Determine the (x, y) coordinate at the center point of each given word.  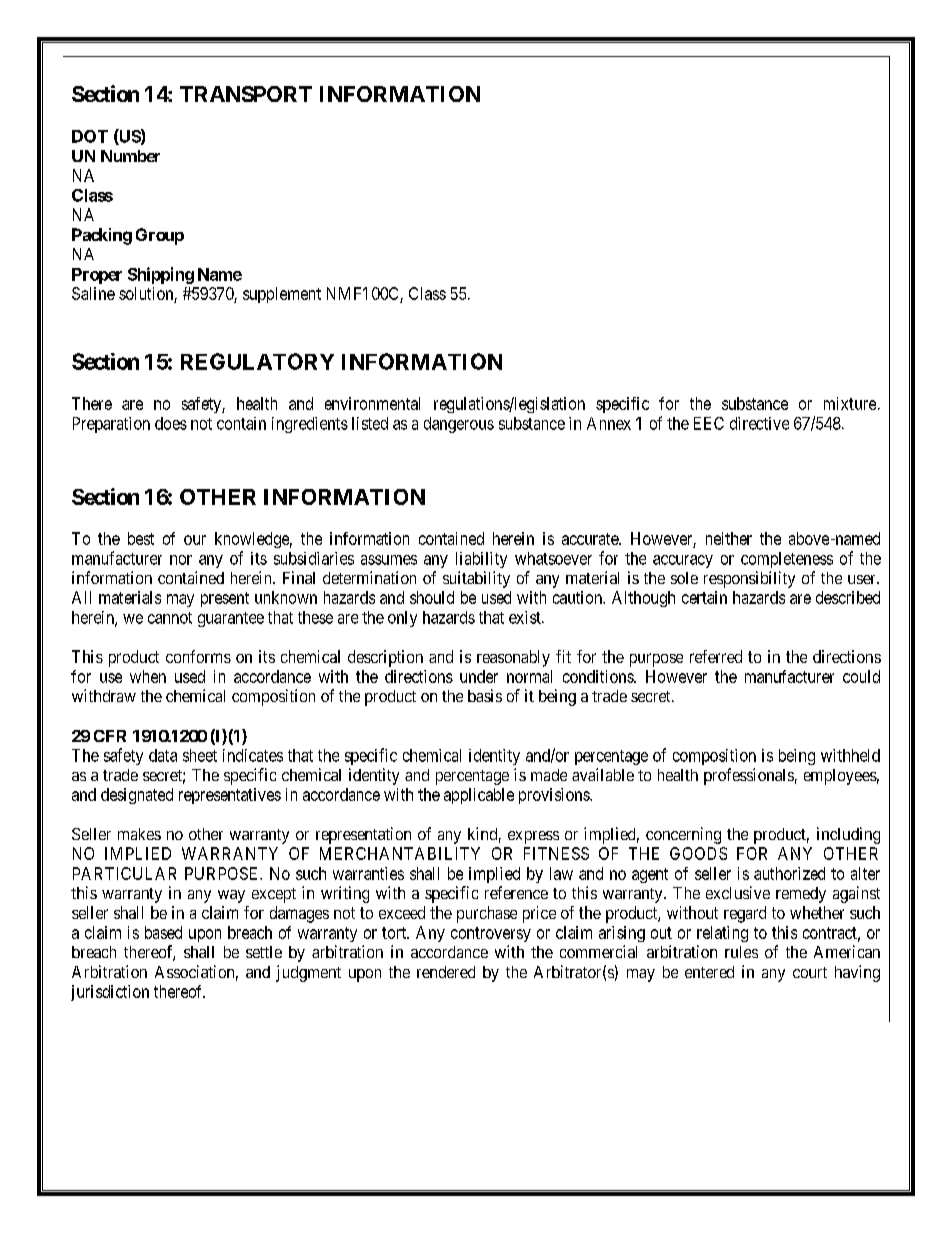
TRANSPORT (246, 94)
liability (481, 560)
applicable (479, 796)
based (163, 932)
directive (759, 423)
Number (130, 156)
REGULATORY (257, 361)
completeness (787, 560)
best (141, 538)
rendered (446, 972)
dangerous (459, 425)
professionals (749, 776)
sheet (200, 755)
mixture (850, 403)
